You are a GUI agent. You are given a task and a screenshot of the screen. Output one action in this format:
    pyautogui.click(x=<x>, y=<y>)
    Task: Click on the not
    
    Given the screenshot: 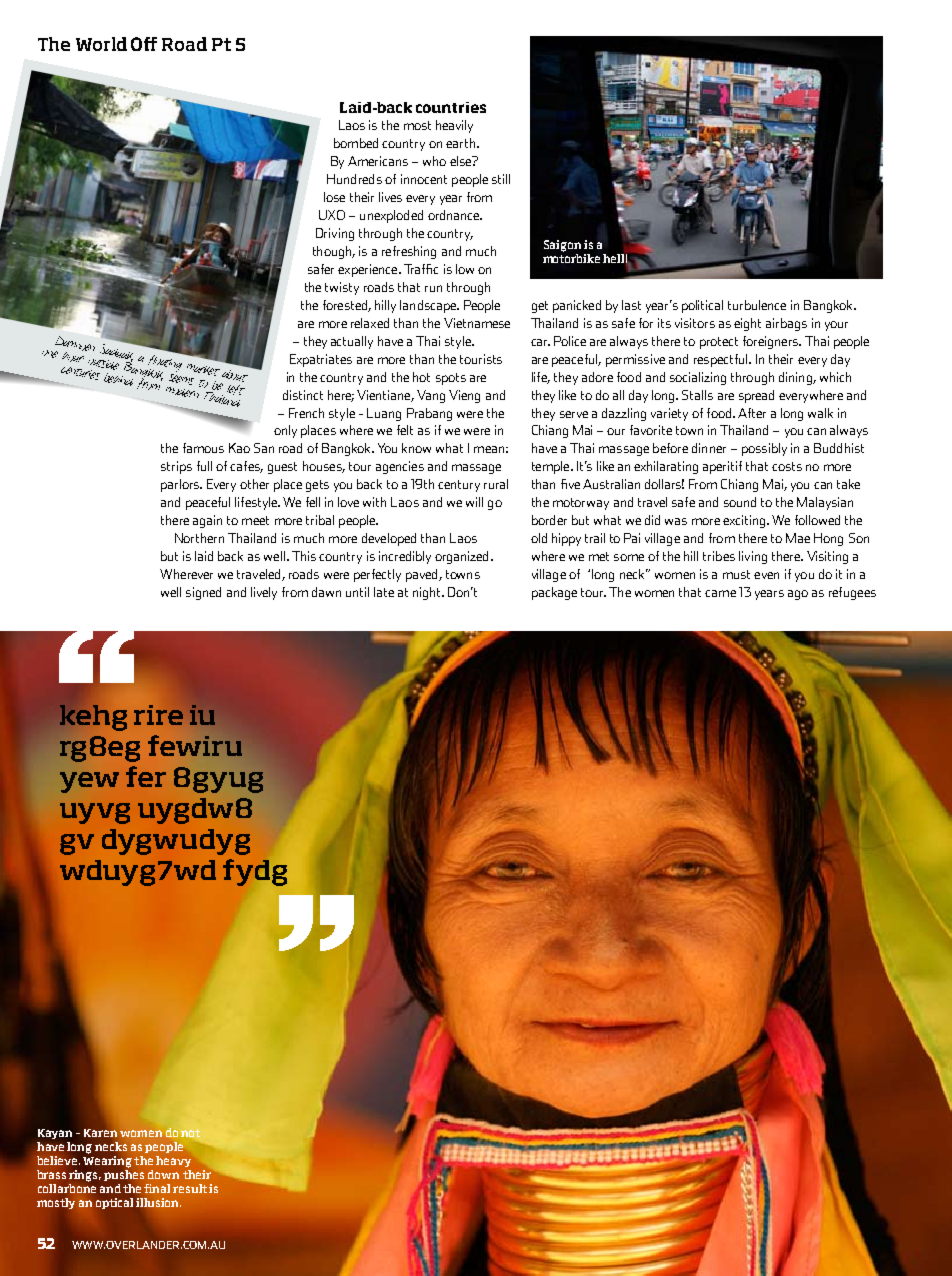 What is the action you would take?
    pyautogui.click(x=190, y=1133)
